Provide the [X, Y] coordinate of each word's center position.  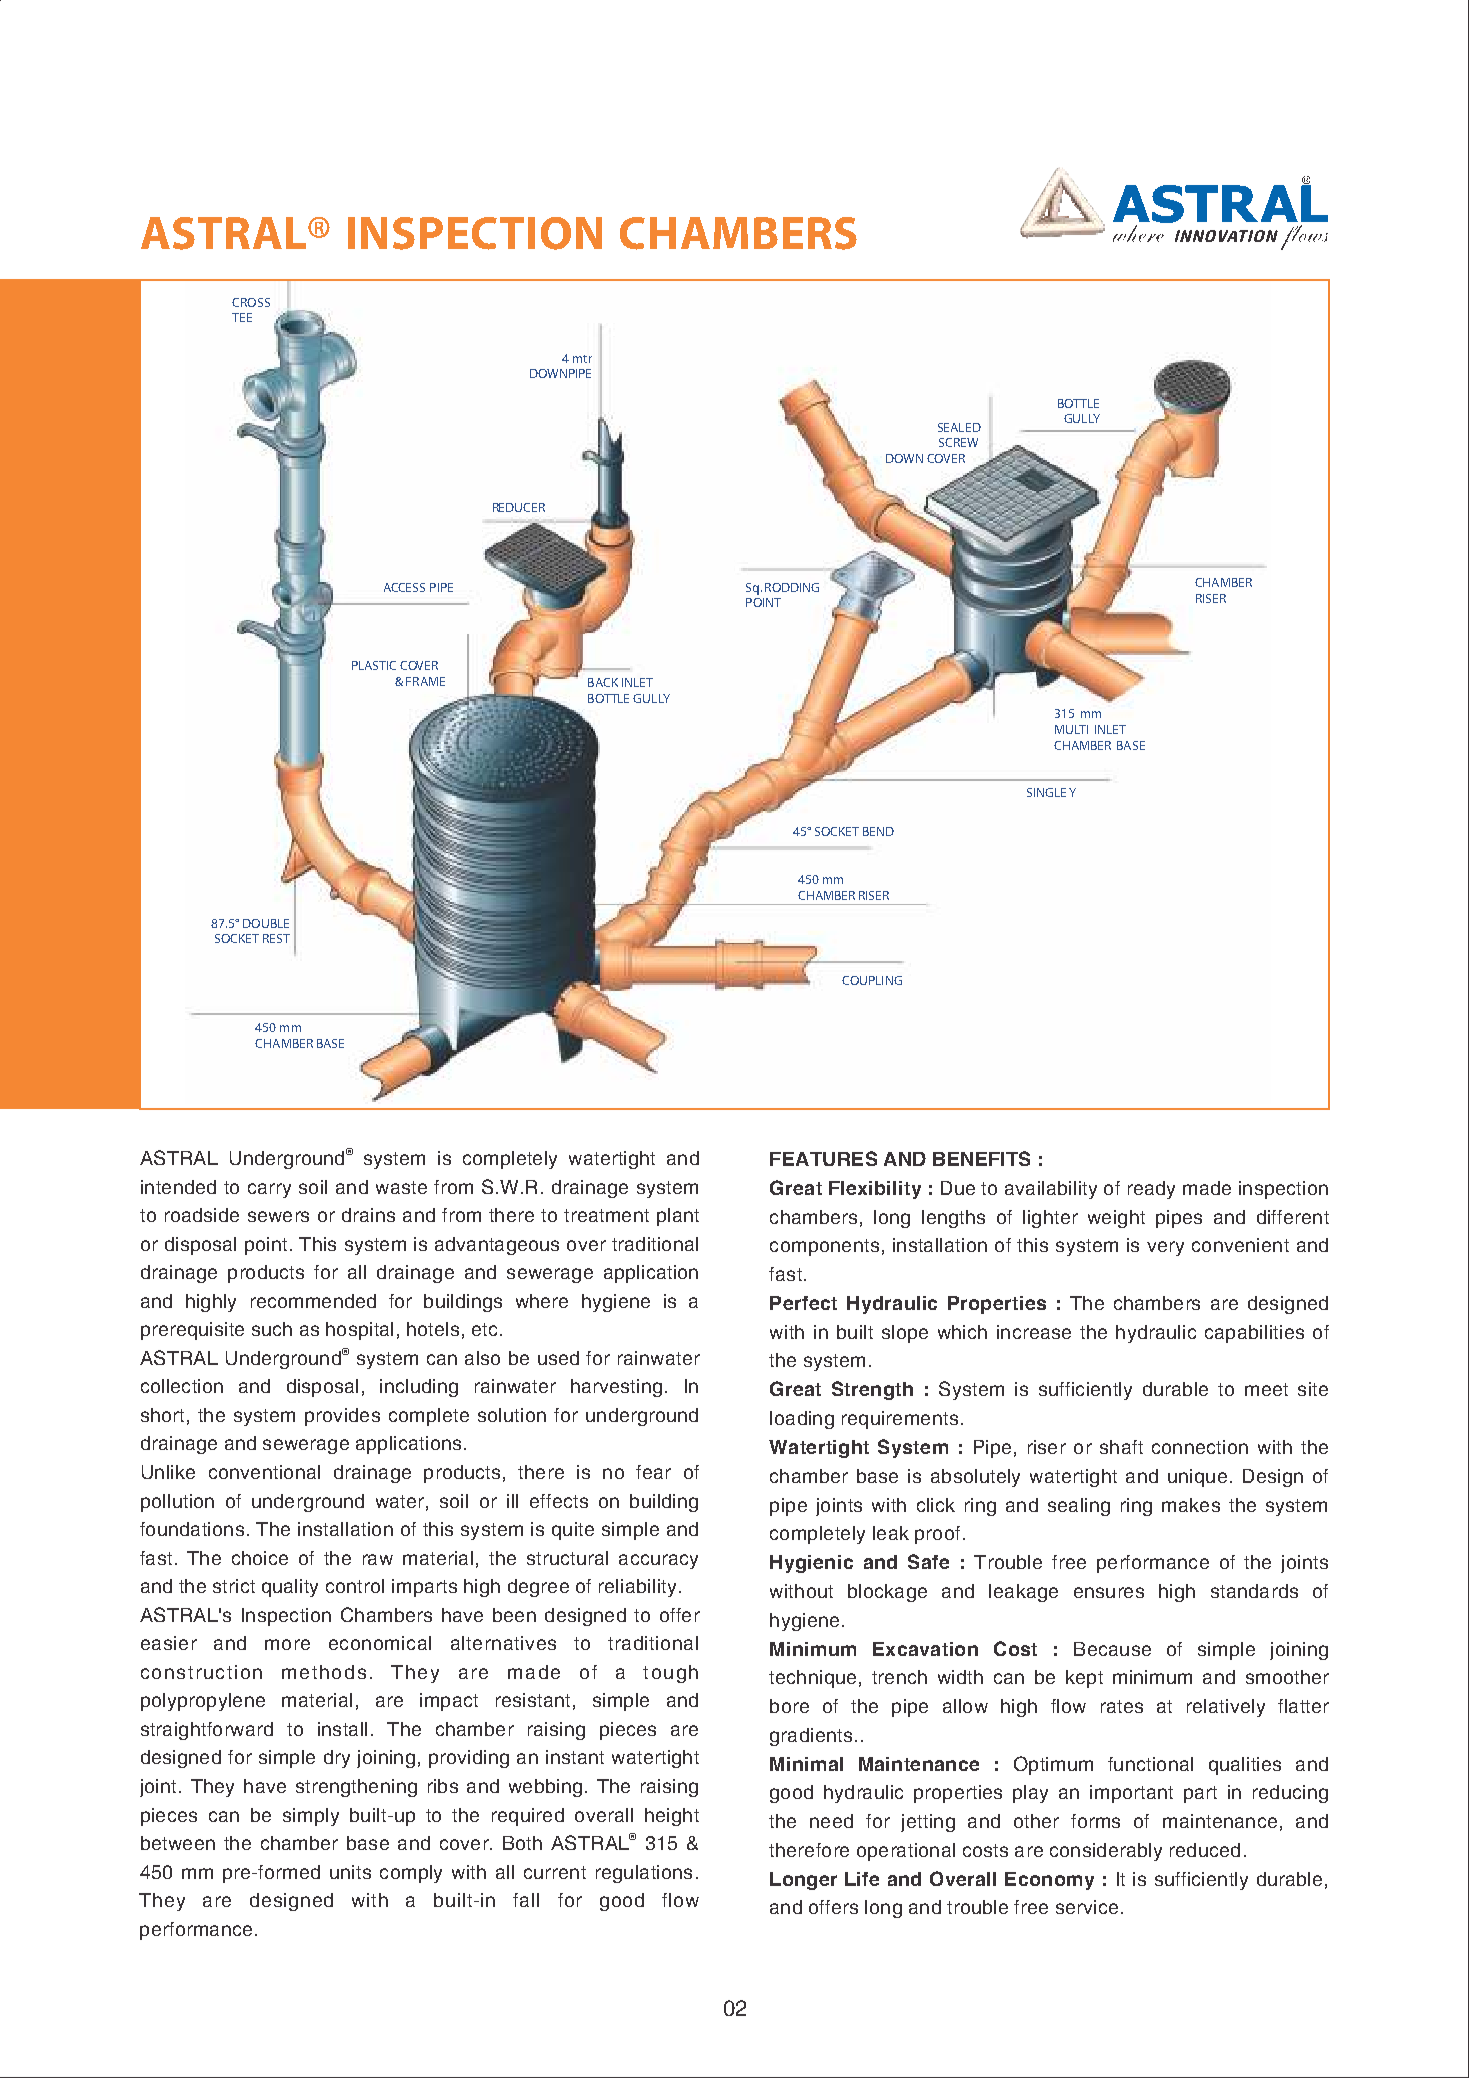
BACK [603, 682]
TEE [242, 317]
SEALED [959, 427]
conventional [264, 1472]
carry [269, 1190]
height [672, 1817]
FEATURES [823, 1158]
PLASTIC [374, 665]
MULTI [1071, 729]
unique [1197, 1478]
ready [1151, 1190]
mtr [582, 359]
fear [653, 1472]
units [350, 1872]
